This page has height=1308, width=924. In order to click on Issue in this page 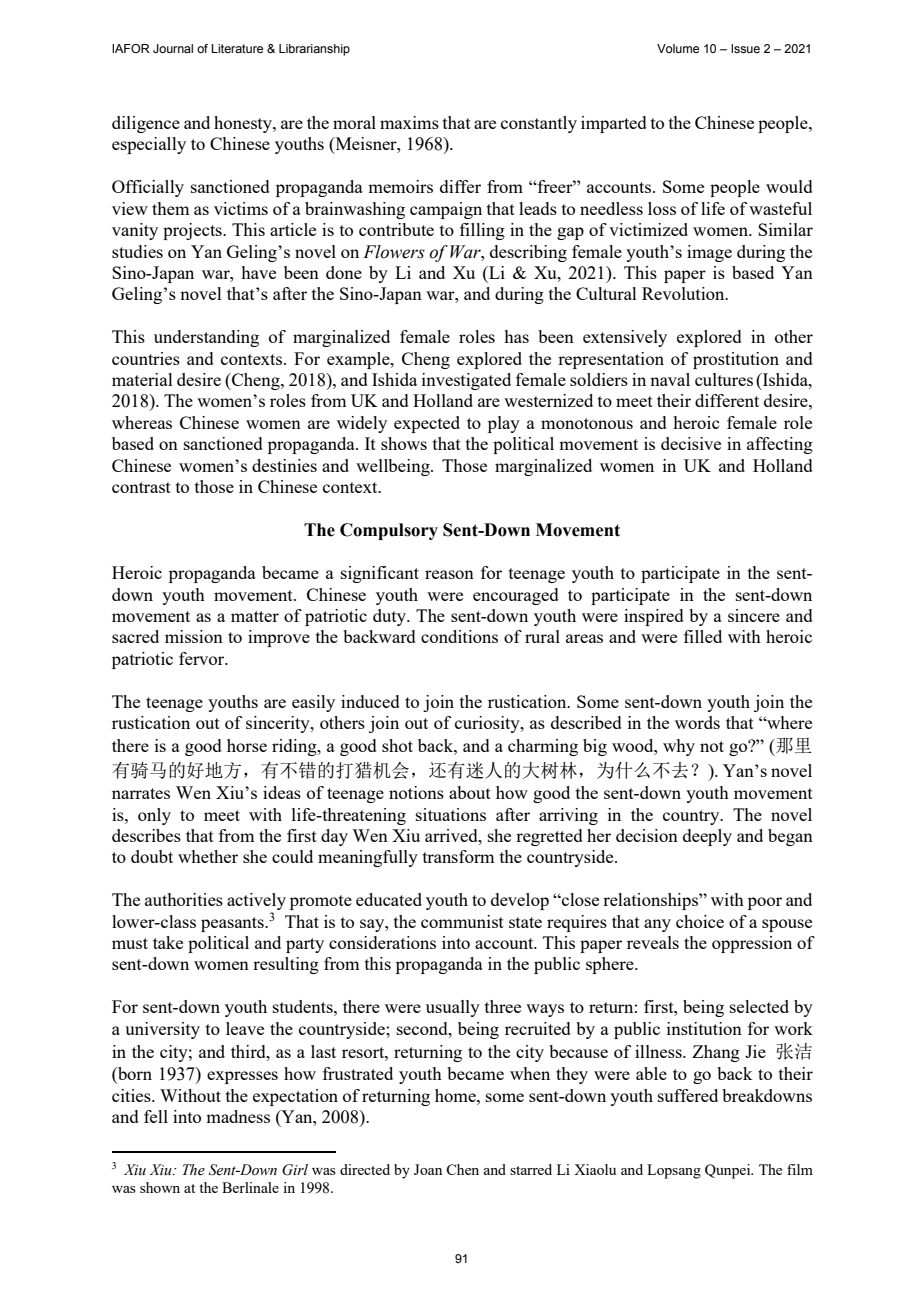, I will do `click(745, 48)`.
